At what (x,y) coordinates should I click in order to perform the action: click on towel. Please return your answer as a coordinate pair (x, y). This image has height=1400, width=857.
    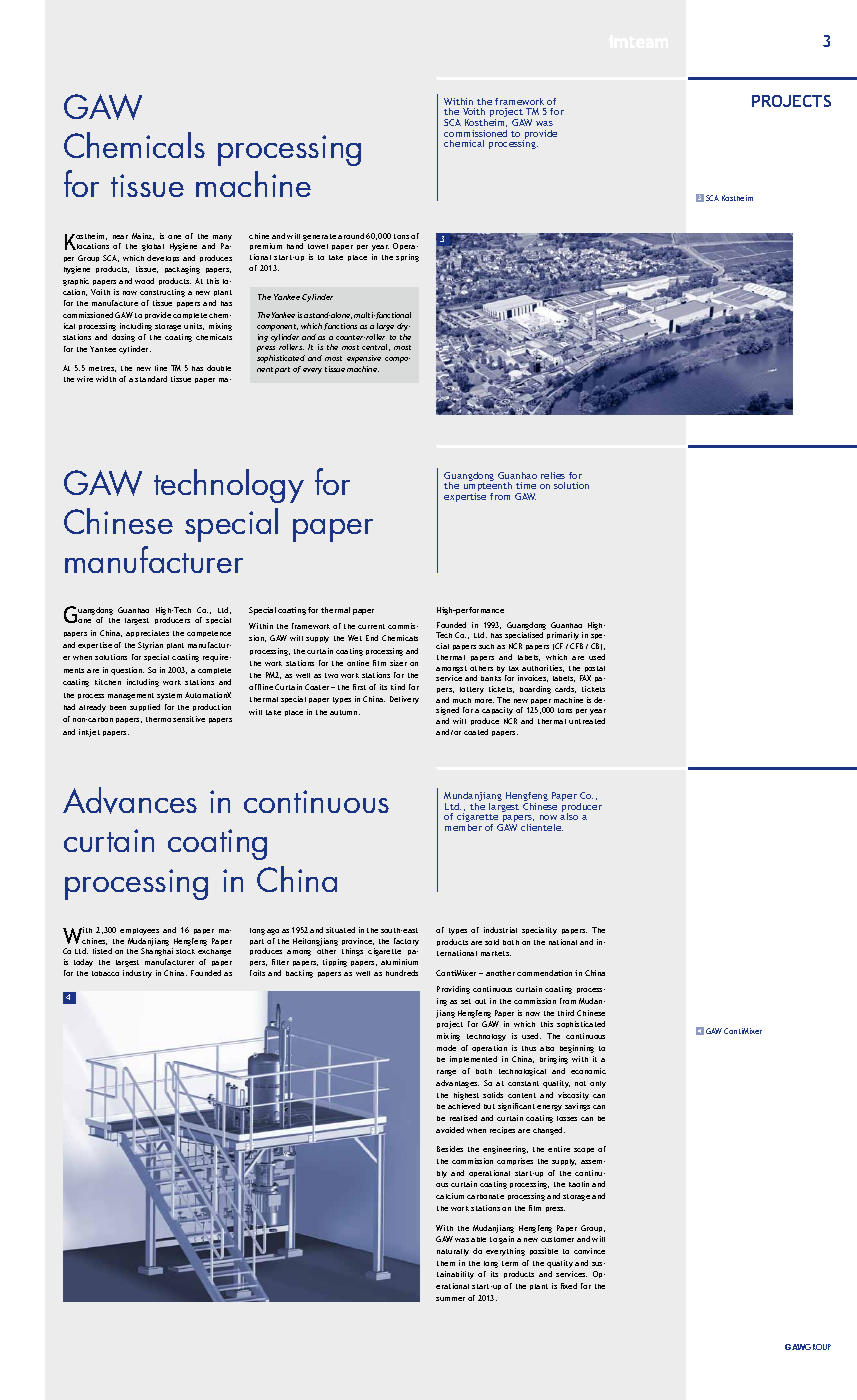
    Looking at the image, I should click on (318, 246).
